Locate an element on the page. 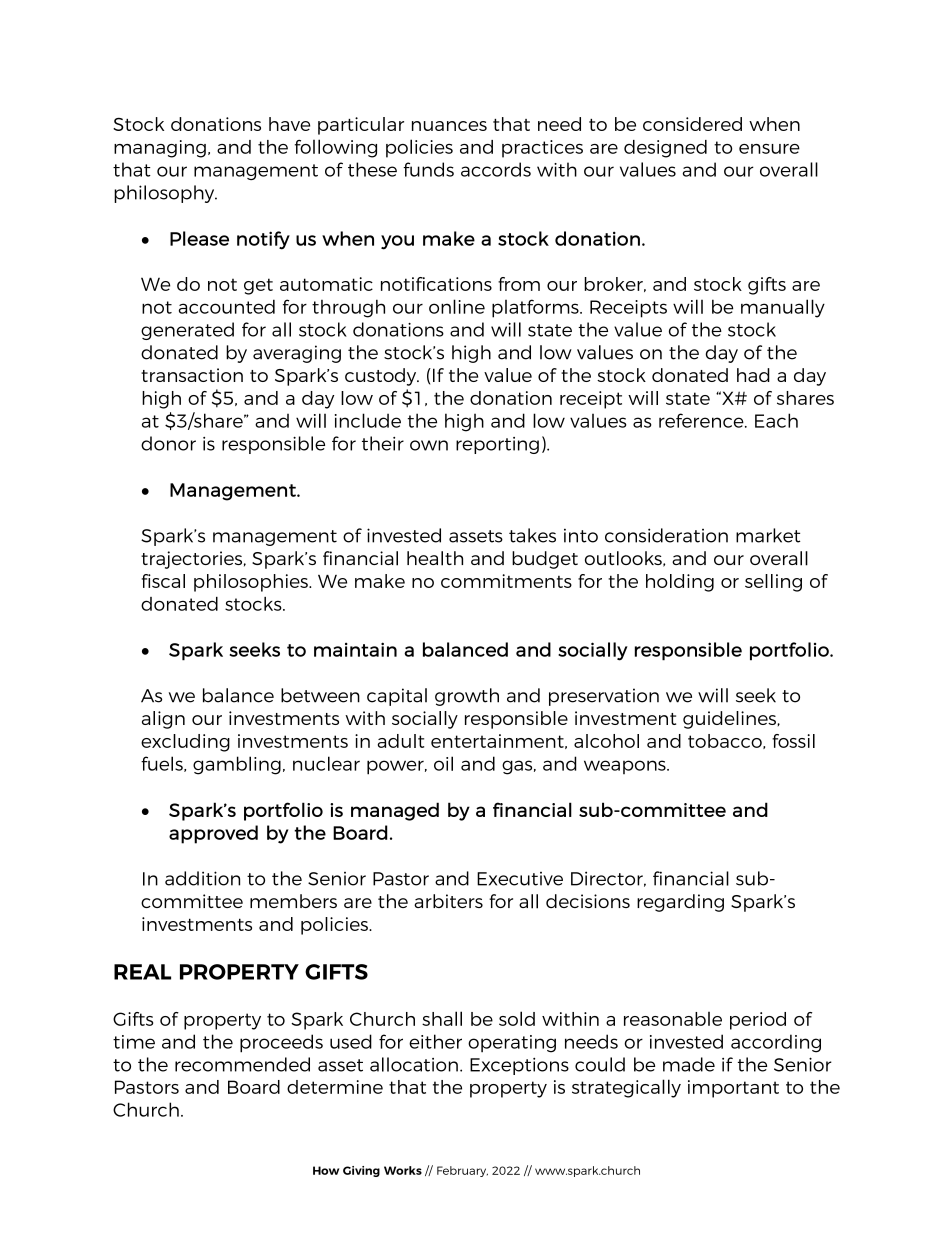 The image size is (952, 1233). funds is located at coordinates (428, 169).
